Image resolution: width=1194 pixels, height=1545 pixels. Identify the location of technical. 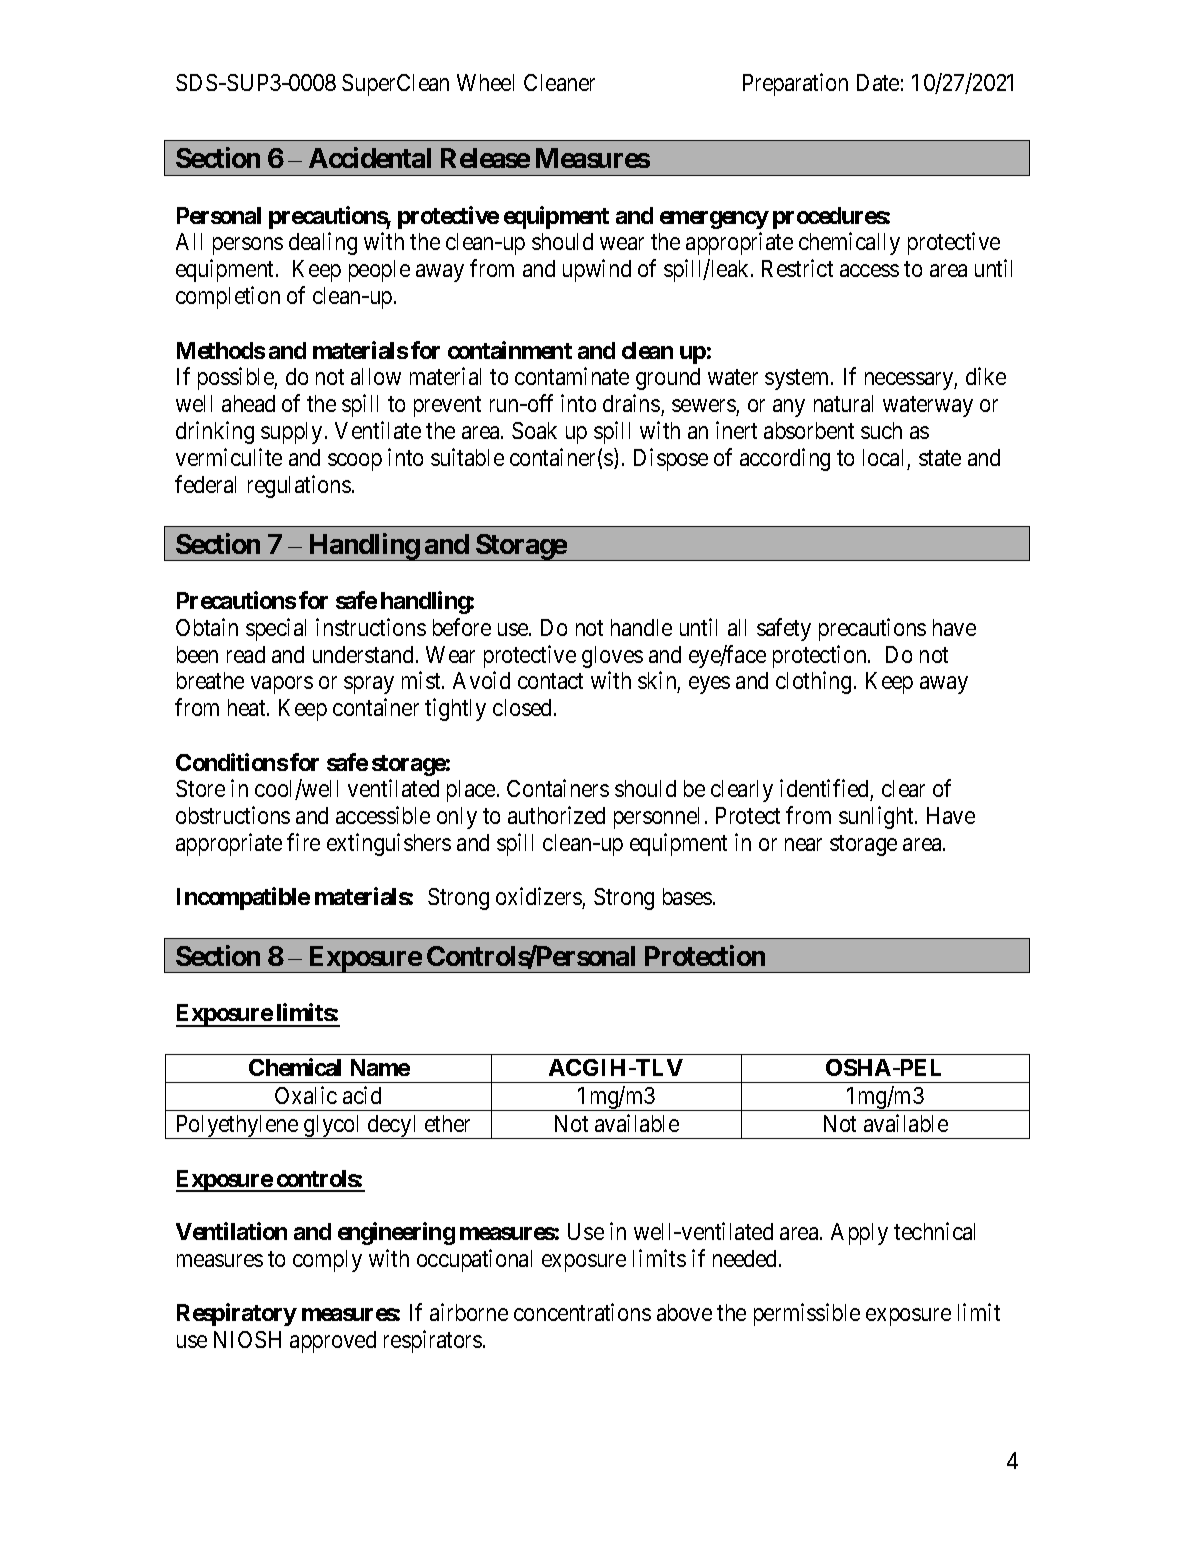
(934, 1231).
